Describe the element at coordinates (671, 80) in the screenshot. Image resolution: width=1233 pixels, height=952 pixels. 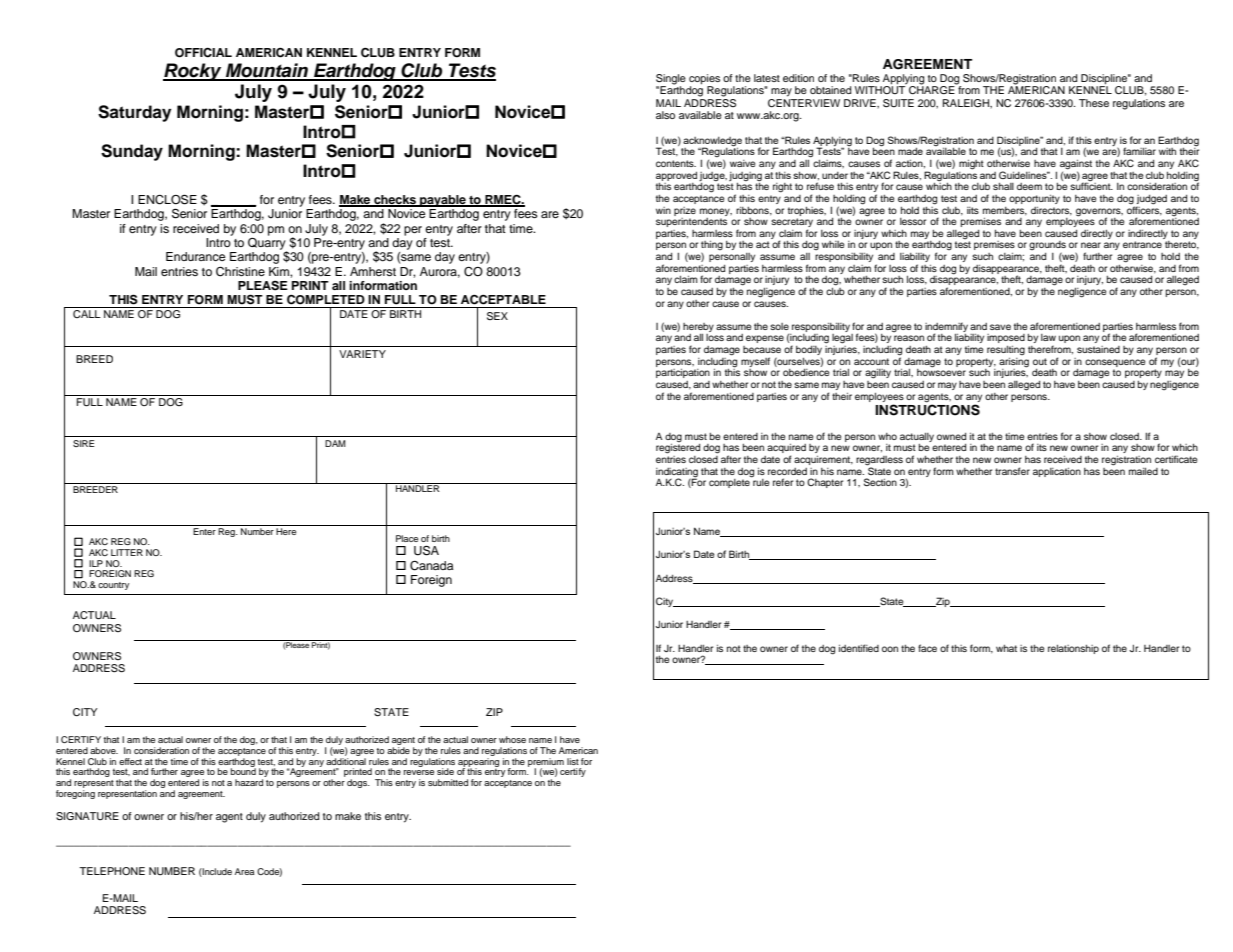
I see `Single` at that location.
